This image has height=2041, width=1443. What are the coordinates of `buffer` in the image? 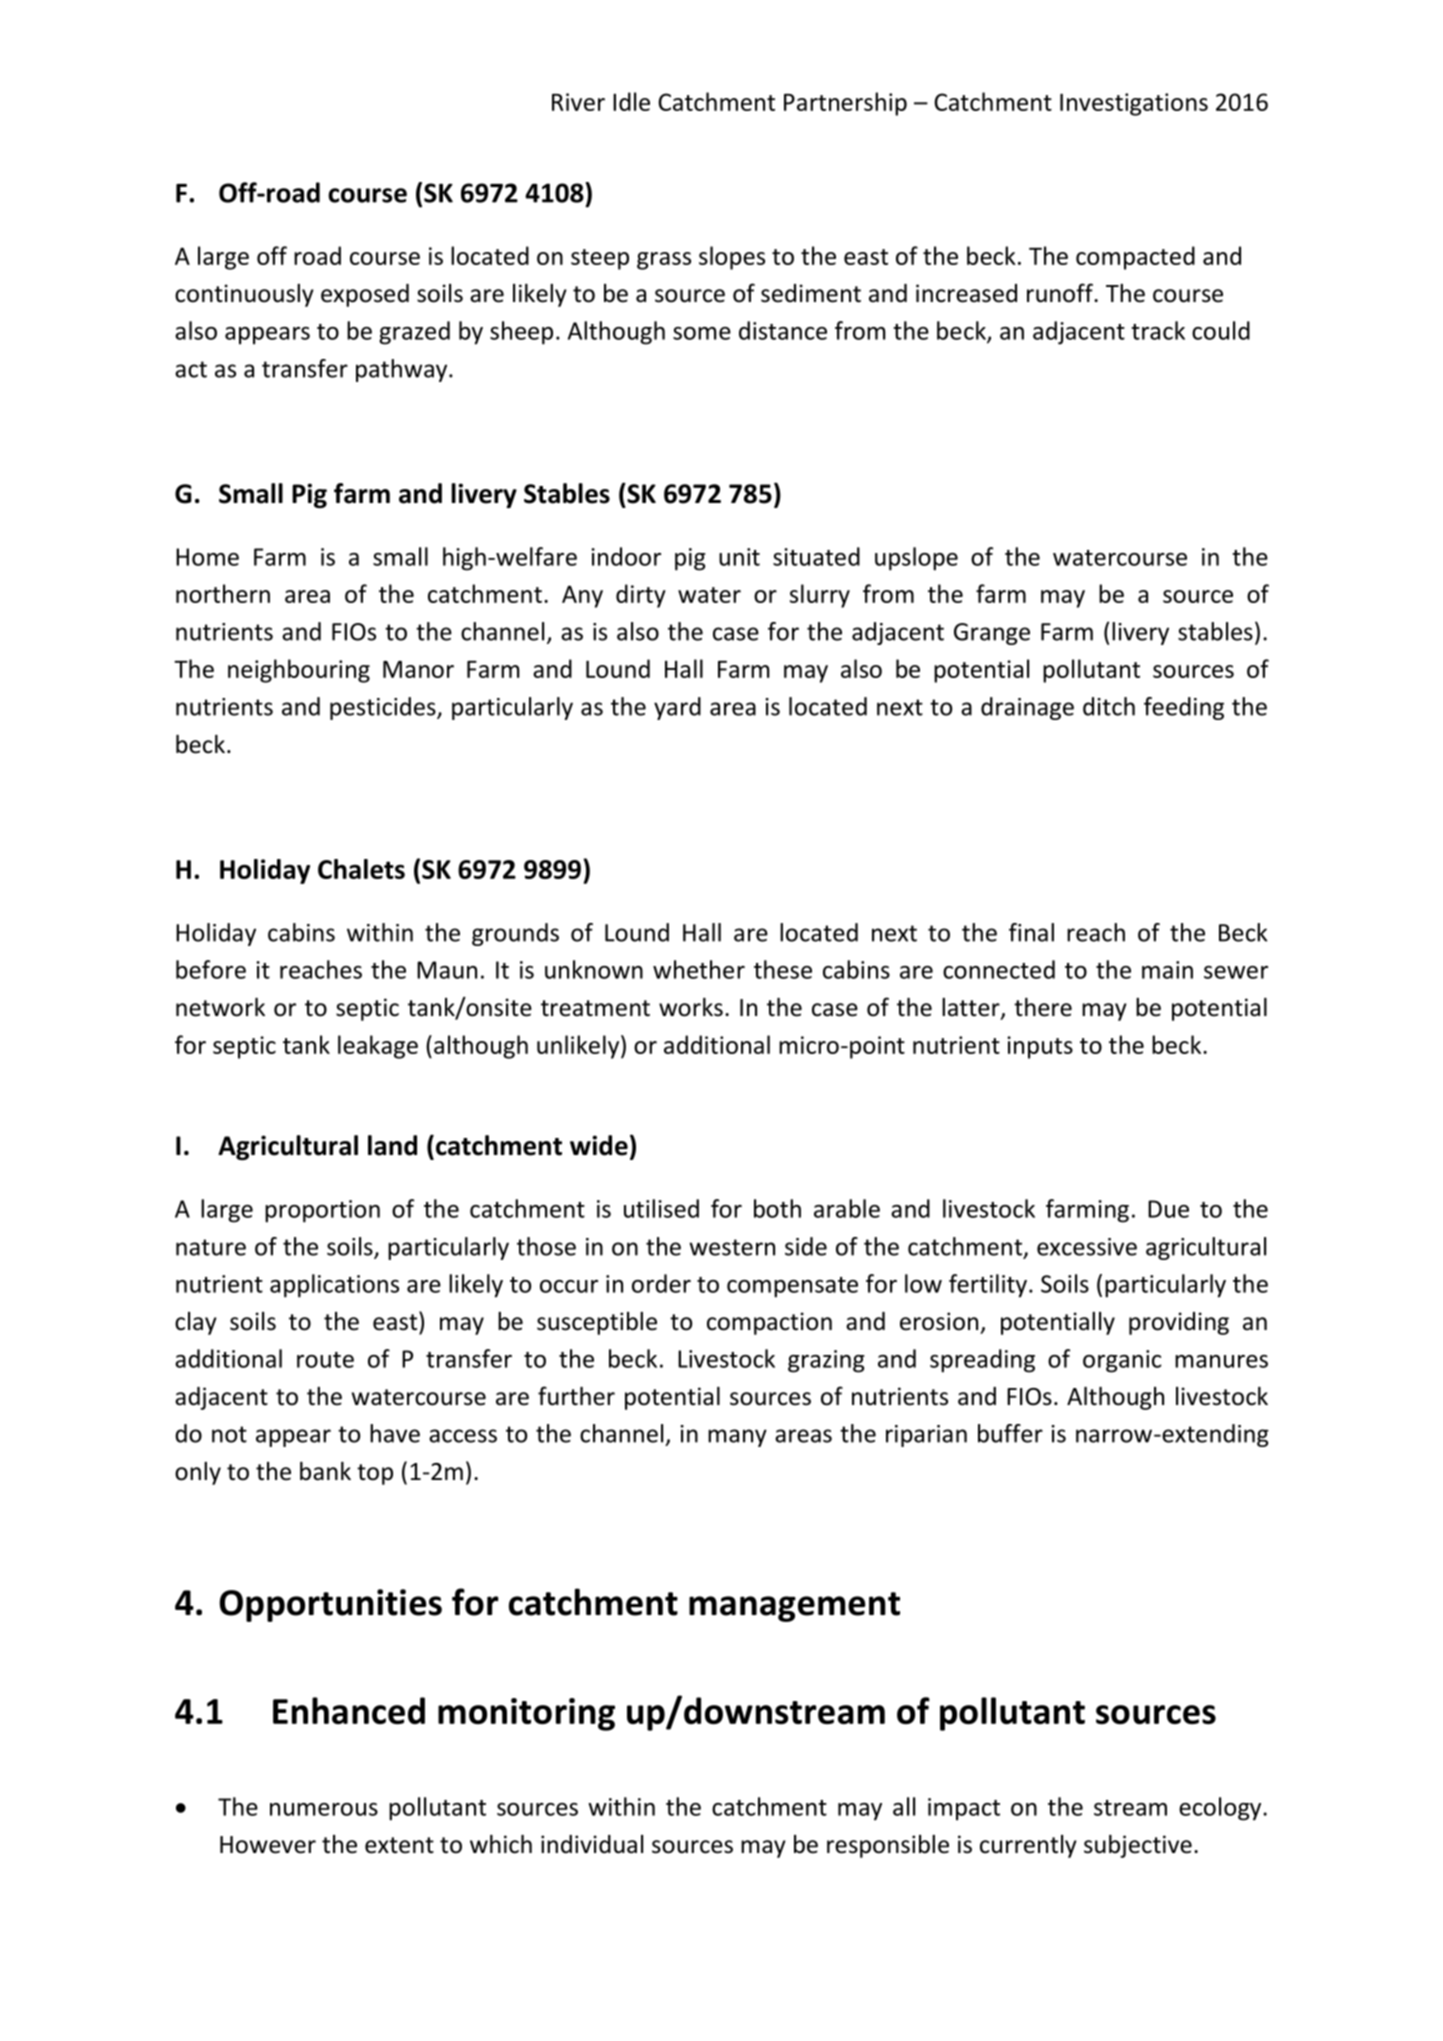 It's located at (1010, 1433).
